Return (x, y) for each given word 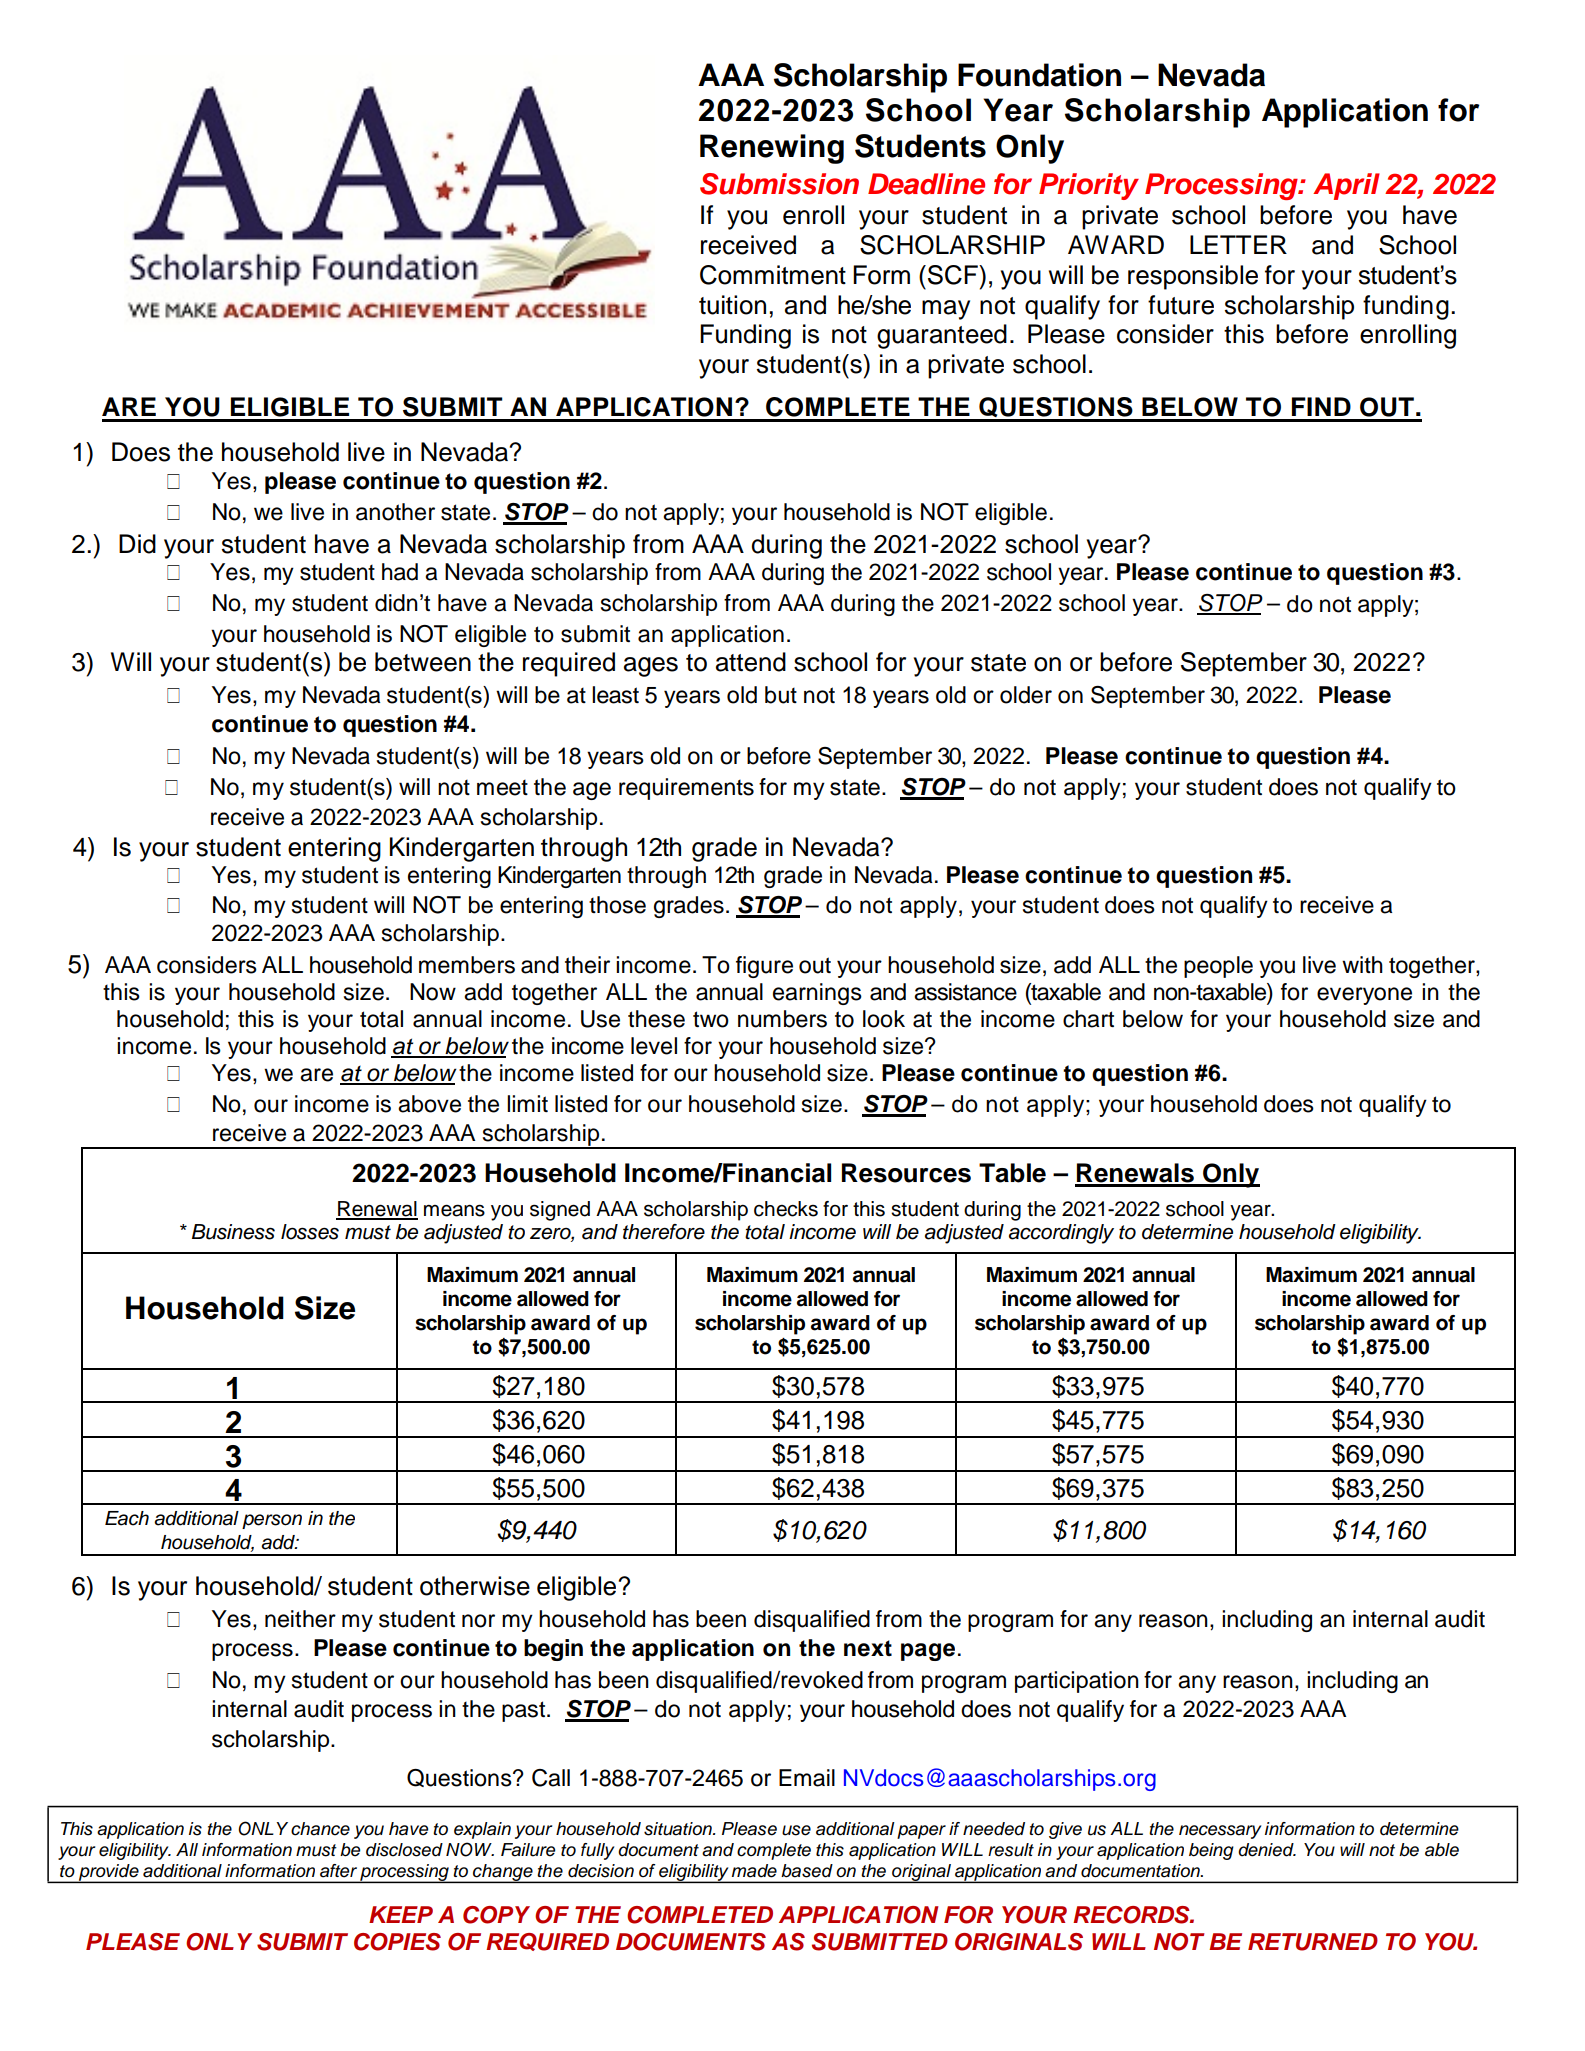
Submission (779, 184)
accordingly (1061, 1234)
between (423, 662)
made (754, 1871)
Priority (1089, 186)
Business (233, 1232)
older (1026, 695)
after (338, 1871)
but (781, 695)
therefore (664, 1232)
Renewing (772, 149)
